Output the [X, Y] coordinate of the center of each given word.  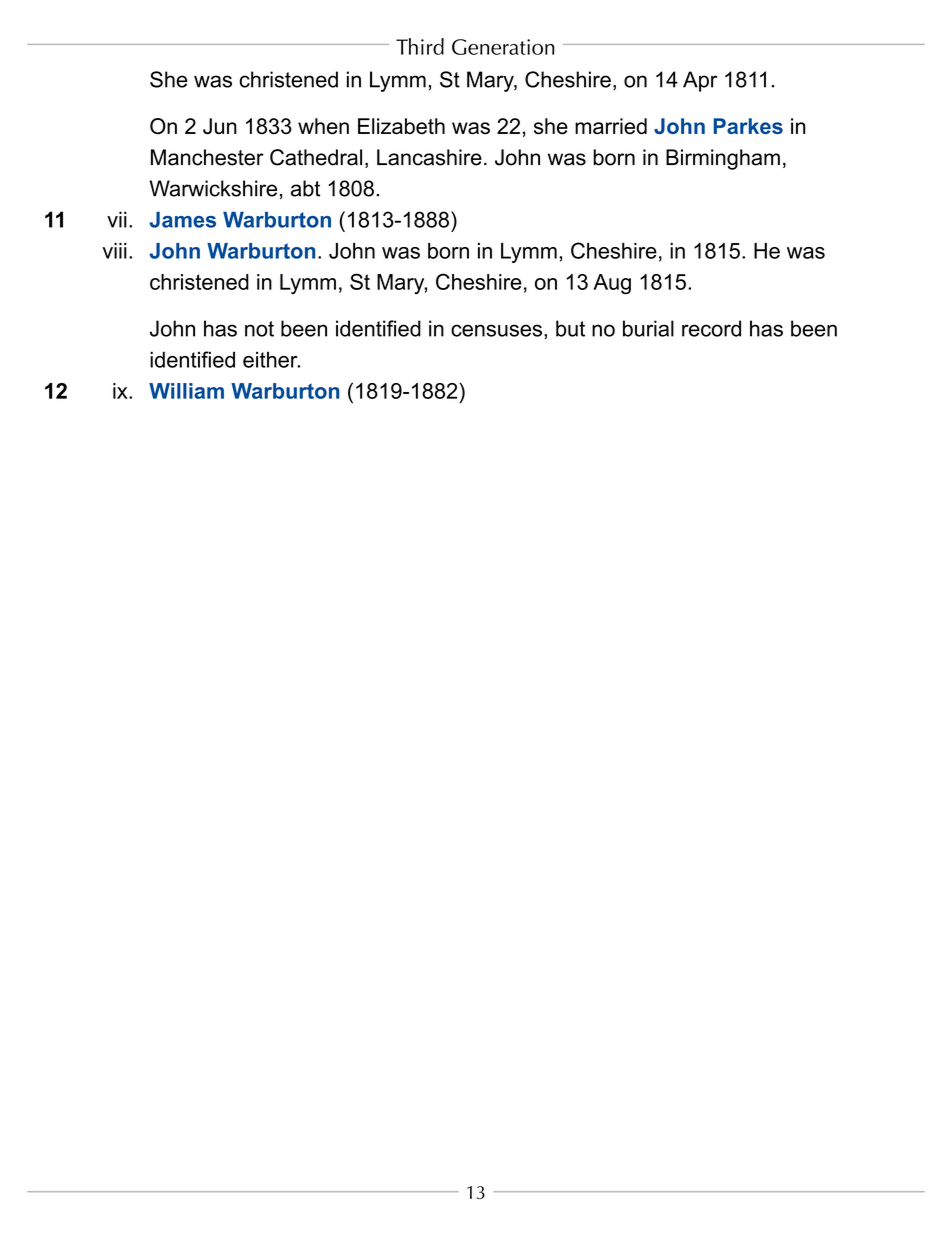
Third [420, 46]
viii [114, 251]
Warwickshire [213, 188]
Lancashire [429, 157]
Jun [220, 126]
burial [648, 328]
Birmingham [723, 159]
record [711, 328]
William [186, 391]
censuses [496, 330]
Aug [612, 284]
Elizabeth [401, 126]
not [259, 329]
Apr [700, 81]
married [611, 126]
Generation [503, 47]
